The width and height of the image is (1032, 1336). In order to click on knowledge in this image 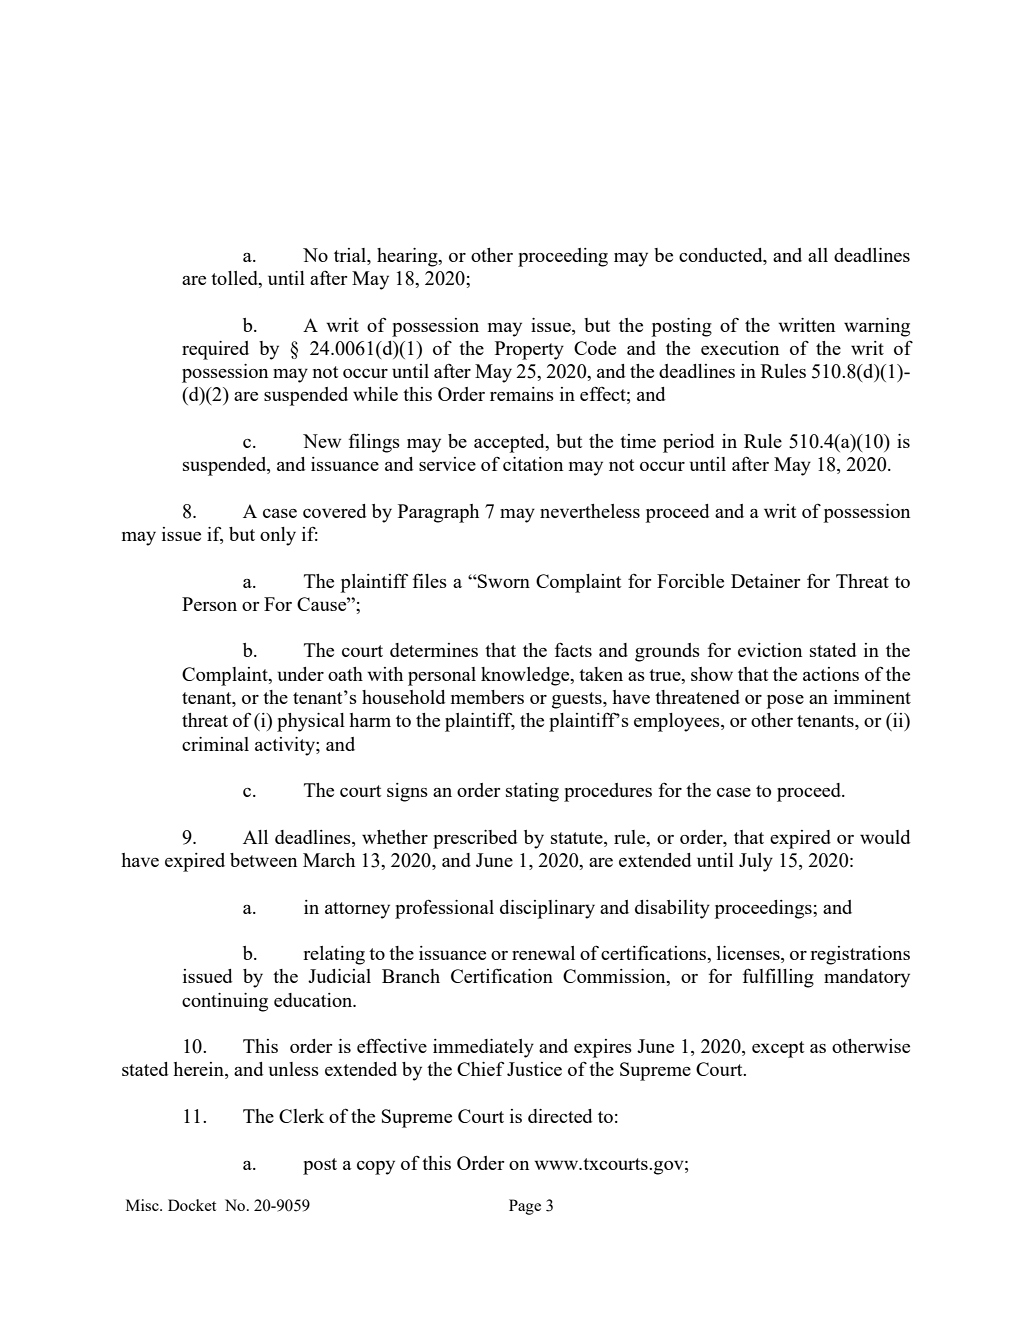, I will do `click(526, 676)`.
